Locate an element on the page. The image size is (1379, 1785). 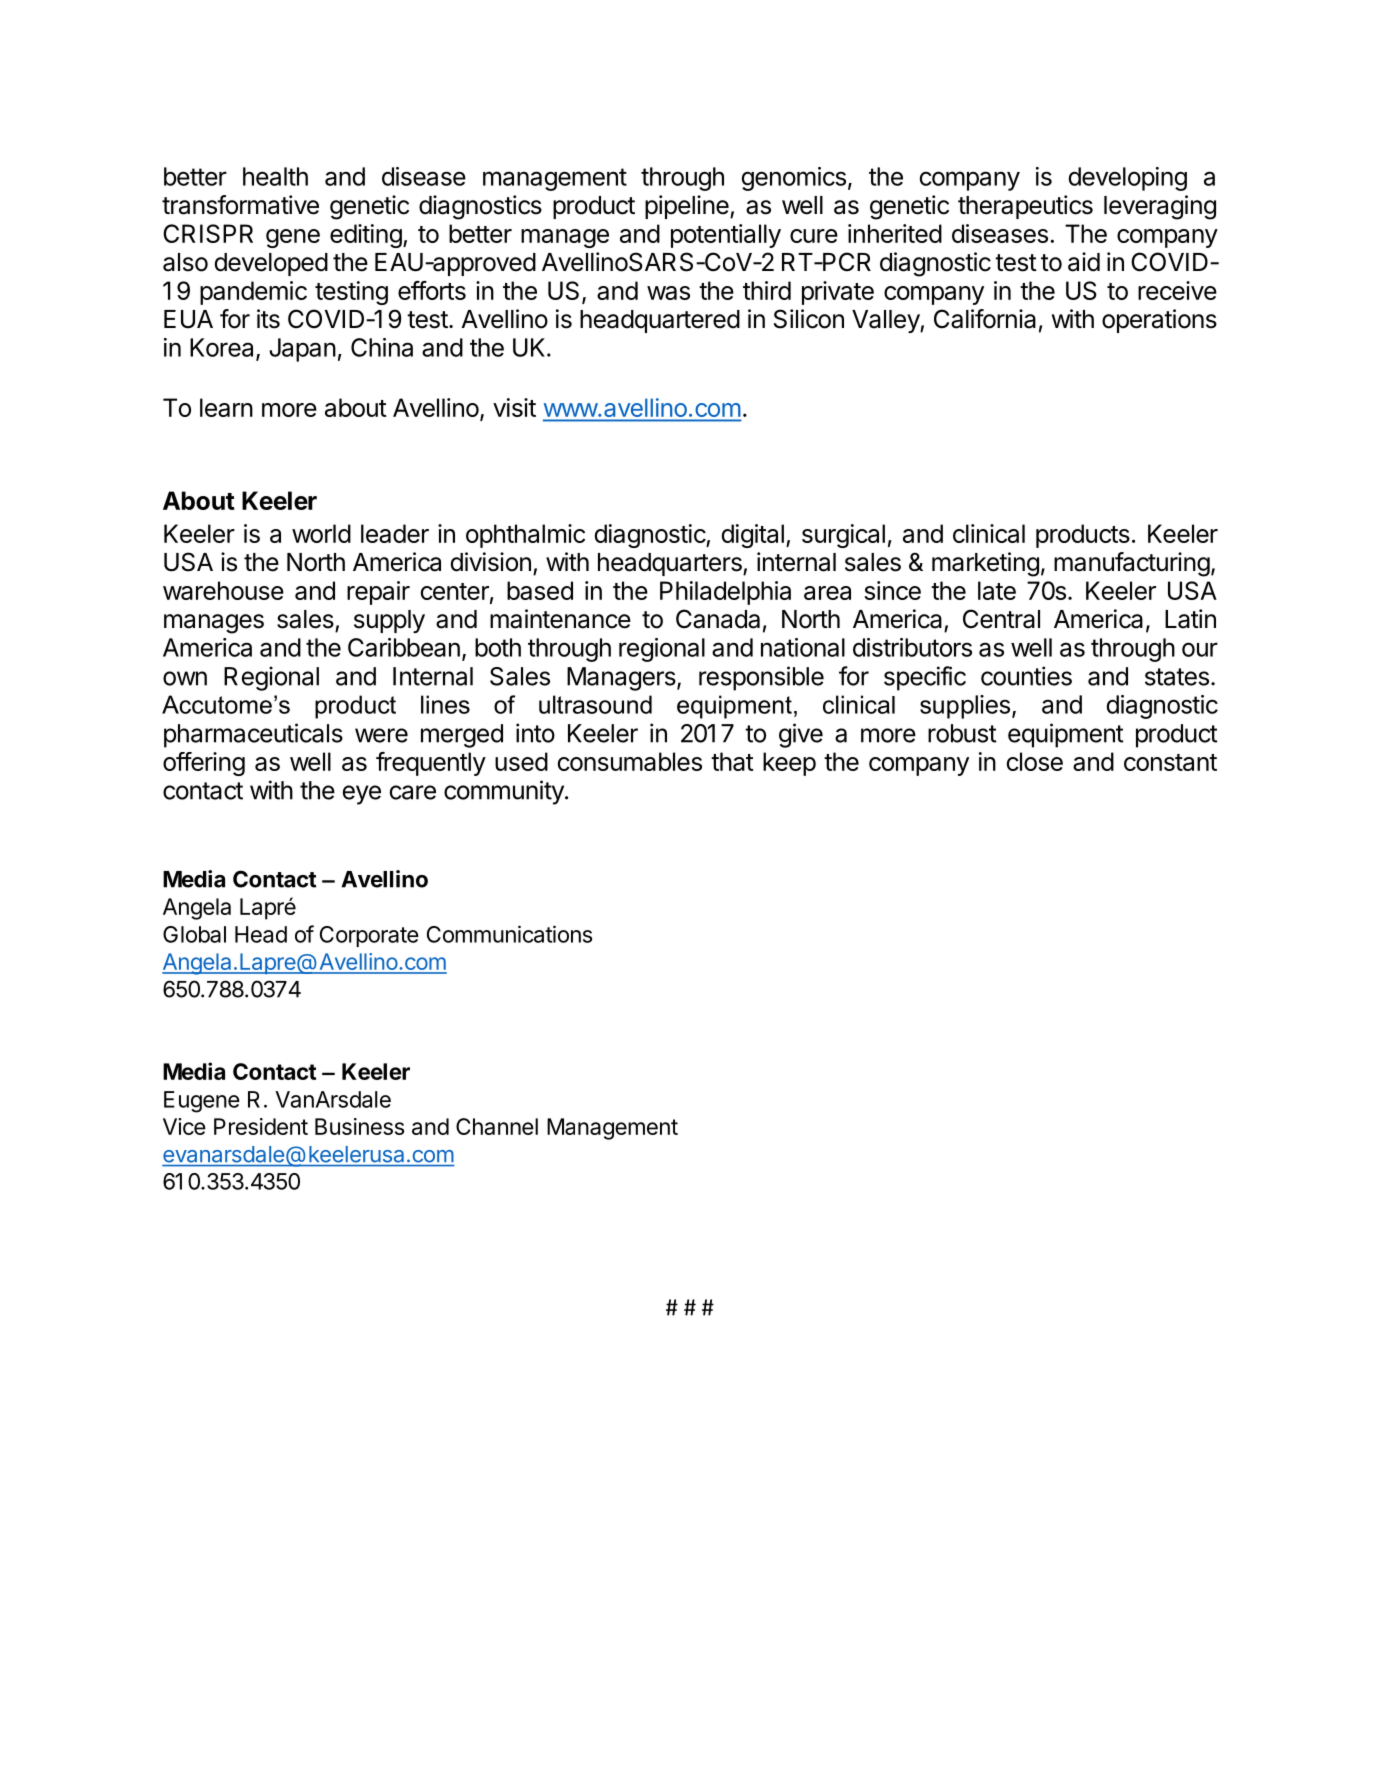
therapeutics is located at coordinates (1025, 207).
